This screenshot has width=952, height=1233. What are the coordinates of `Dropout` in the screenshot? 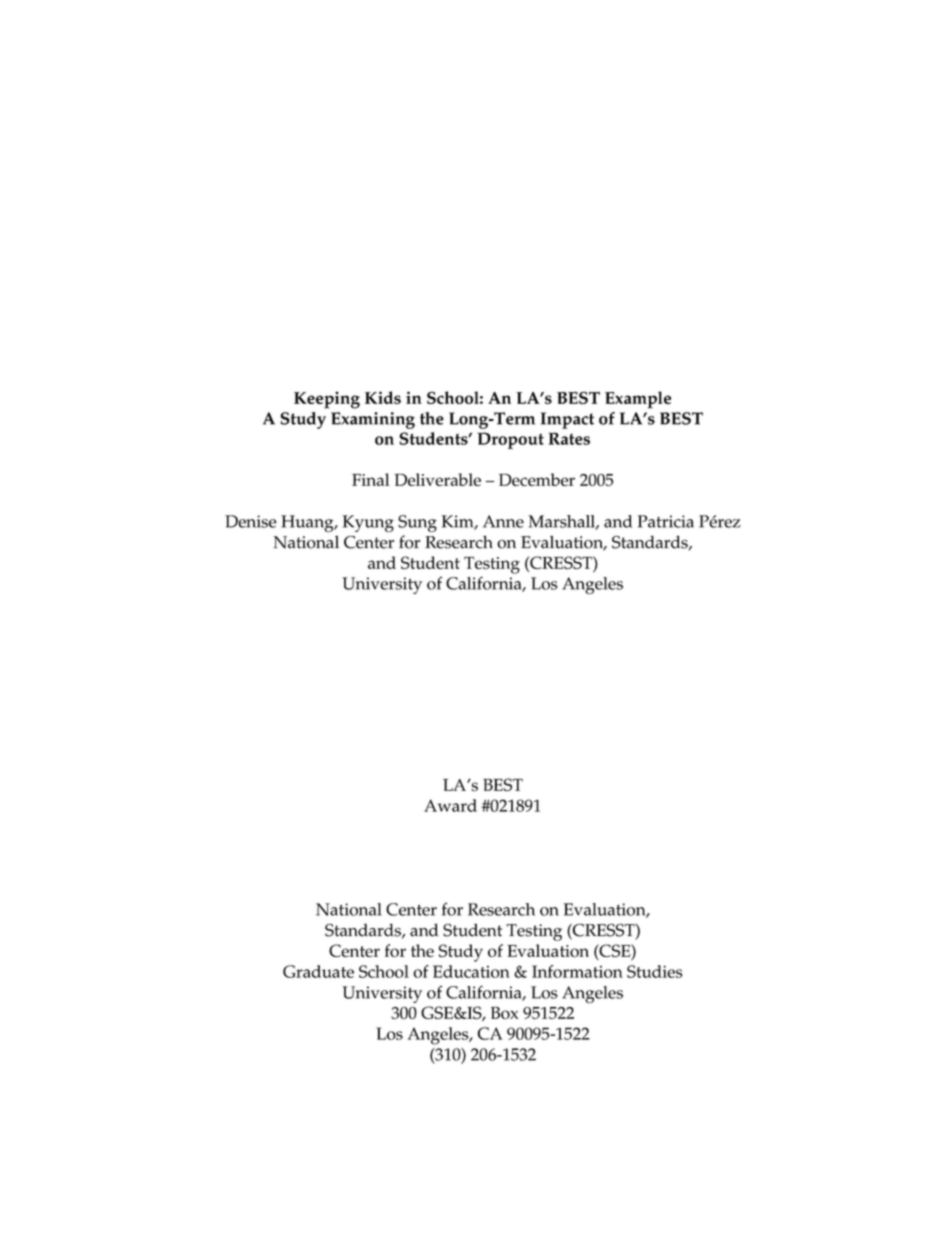 It's located at (510, 440).
